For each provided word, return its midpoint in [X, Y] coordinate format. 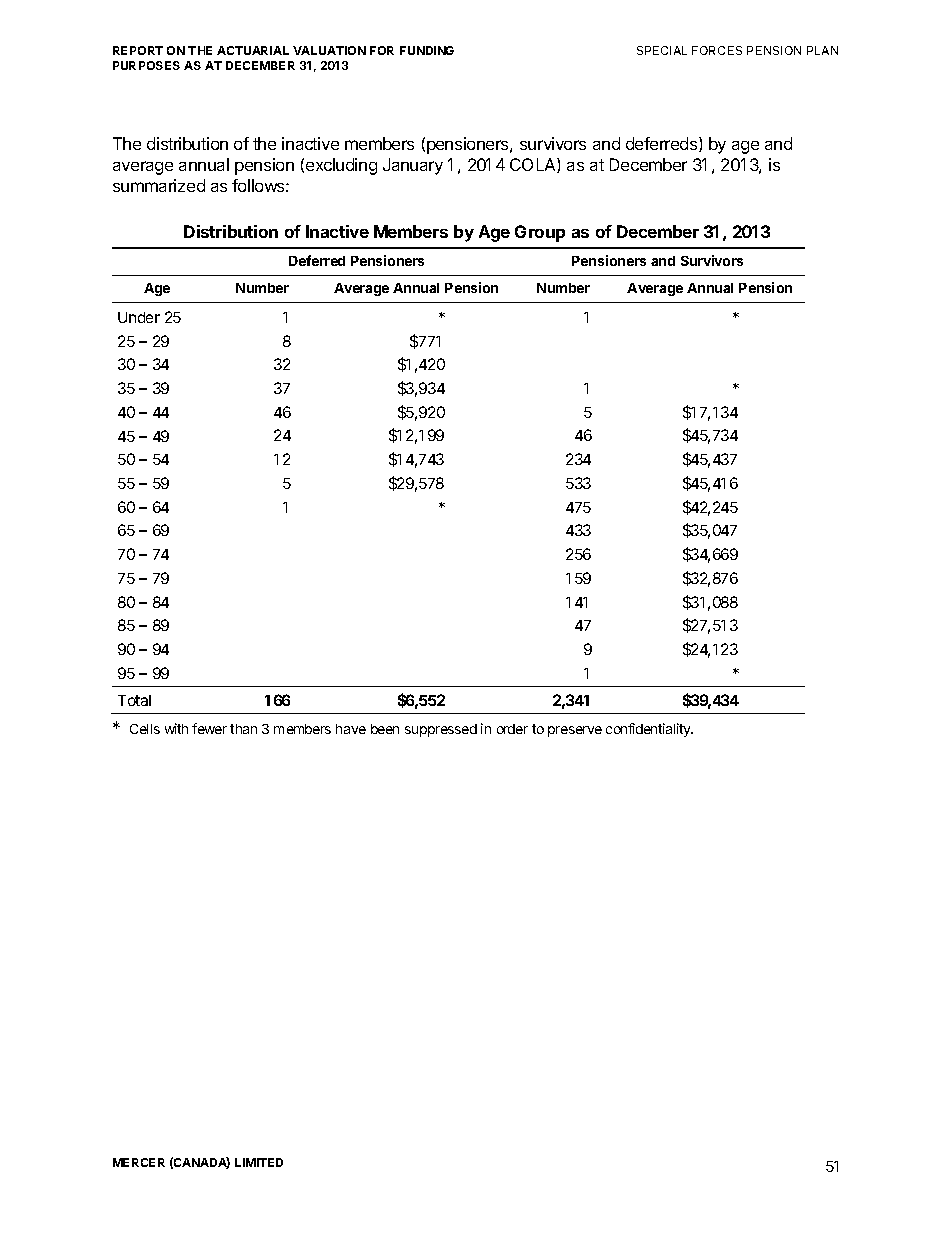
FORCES [717, 50]
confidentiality [649, 730]
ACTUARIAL [253, 50]
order [512, 729]
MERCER [139, 1162]
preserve [575, 731]
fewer [209, 728]
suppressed [441, 730]
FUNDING [427, 50]
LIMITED [259, 1162]
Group [540, 233]
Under [139, 317]
